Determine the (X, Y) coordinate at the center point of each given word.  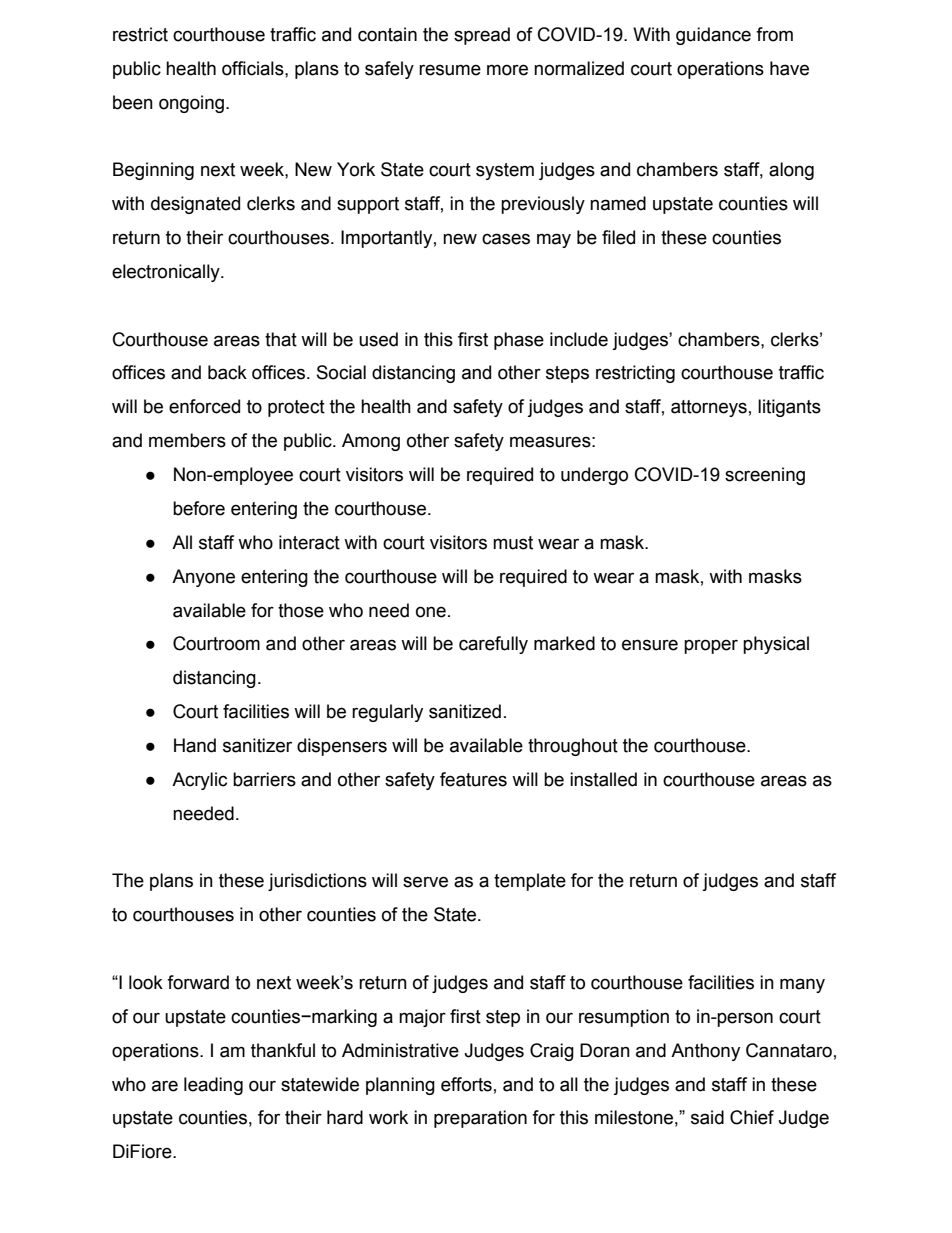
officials (254, 68)
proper (711, 646)
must (513, 543)
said (707, 1117)
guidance (713, 36)
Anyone (203, 578)
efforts (466, 1084)
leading (213, 1086)
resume (450, 70)
